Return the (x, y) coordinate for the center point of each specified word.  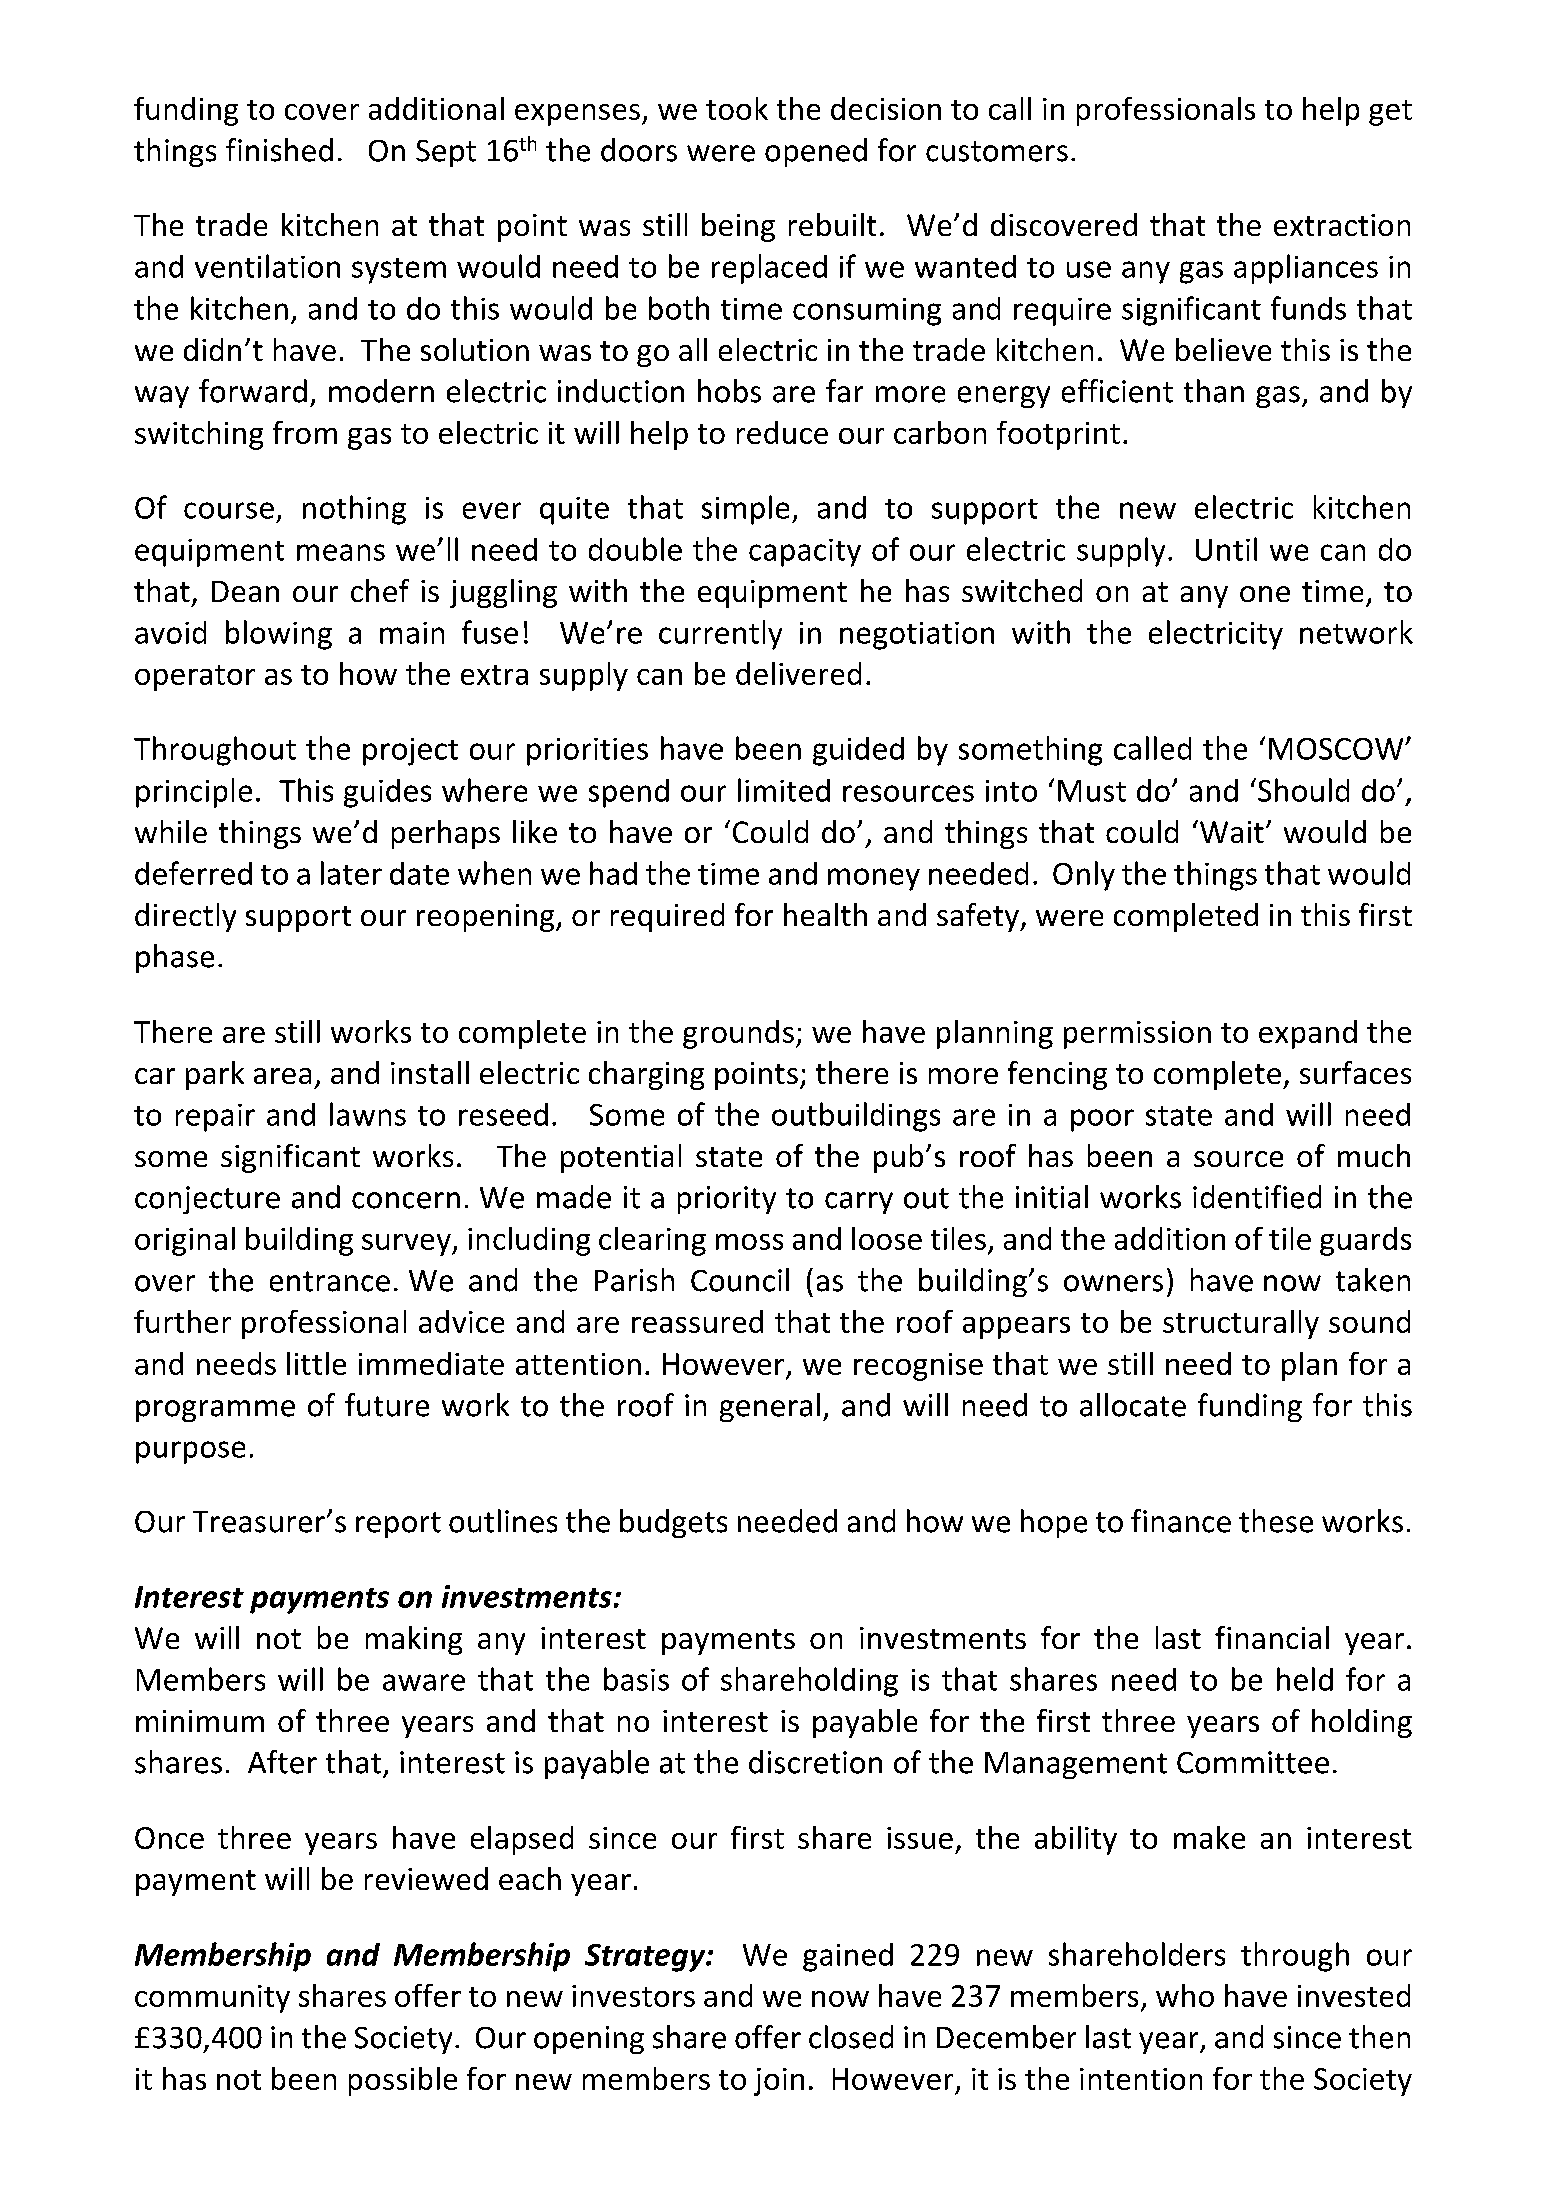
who (1185, 1995)
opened (816, 152)
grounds (738, 1034)
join (779, 2082)
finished (279, 150)
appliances (1306, 269)
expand (1308, 1034)
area (282, 1076)
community (212, 1999)
